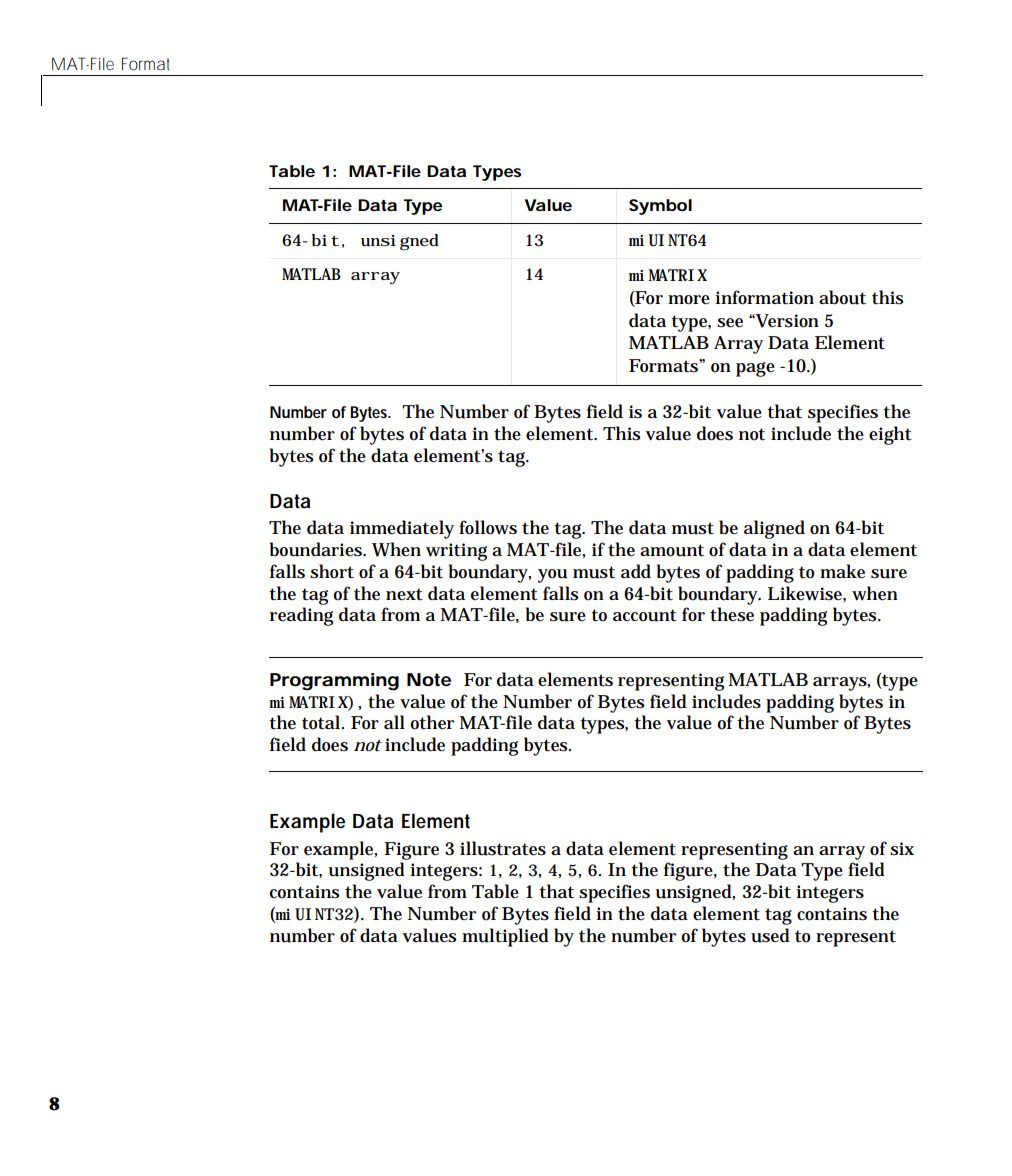 The image size is (1012, 1176). I want to click on writing, so click(459, 552).
